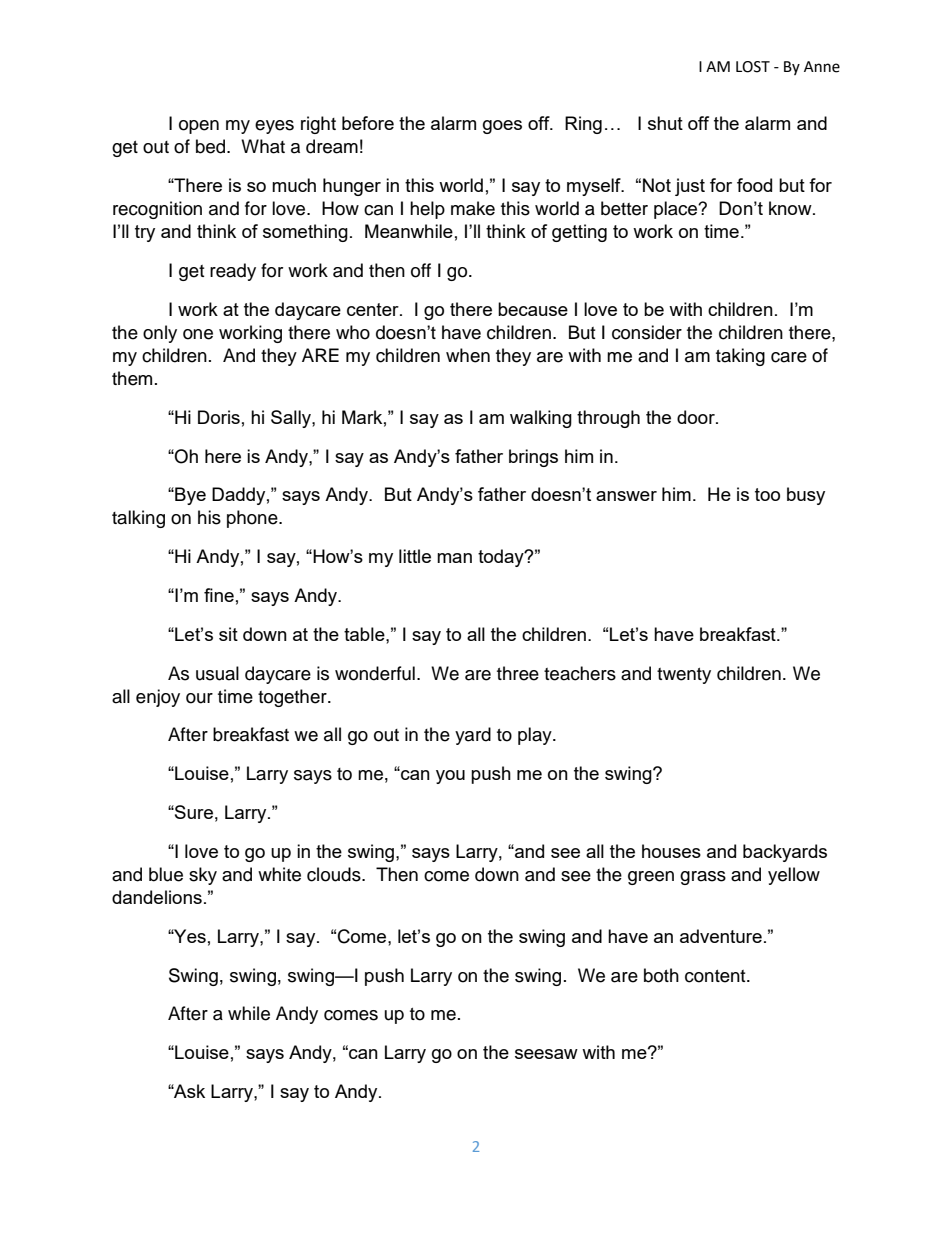  Describe the element at coordinates (157, 897) in the image. I see `dandelions` at that location.
